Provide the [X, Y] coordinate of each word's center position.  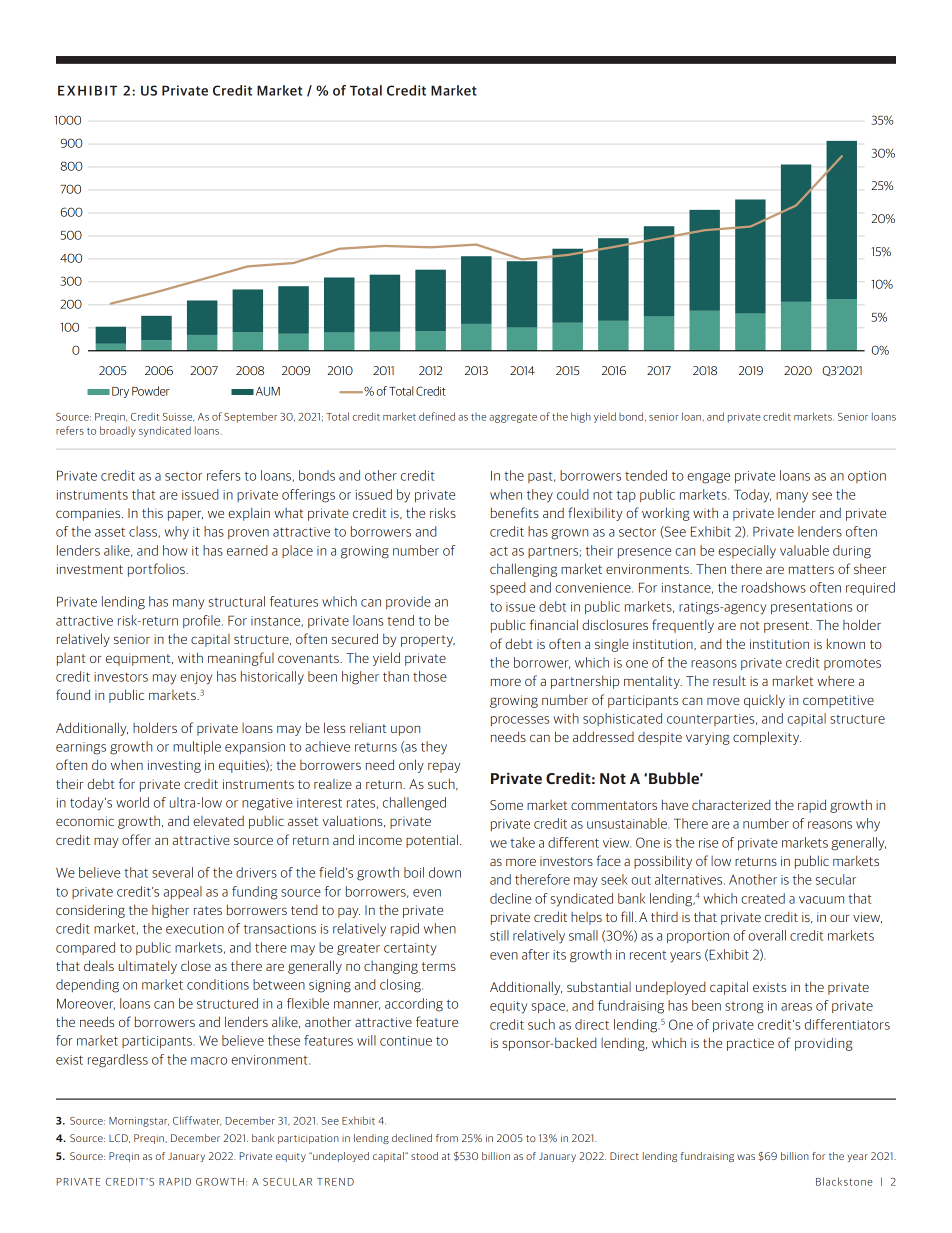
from [447, 1138]
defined [437, 416]
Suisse [178, 417]
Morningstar [139, 1122]
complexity [767, 738]
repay [444, 767]
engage [708, 478]
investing [174, 766]
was [746, 1157]
